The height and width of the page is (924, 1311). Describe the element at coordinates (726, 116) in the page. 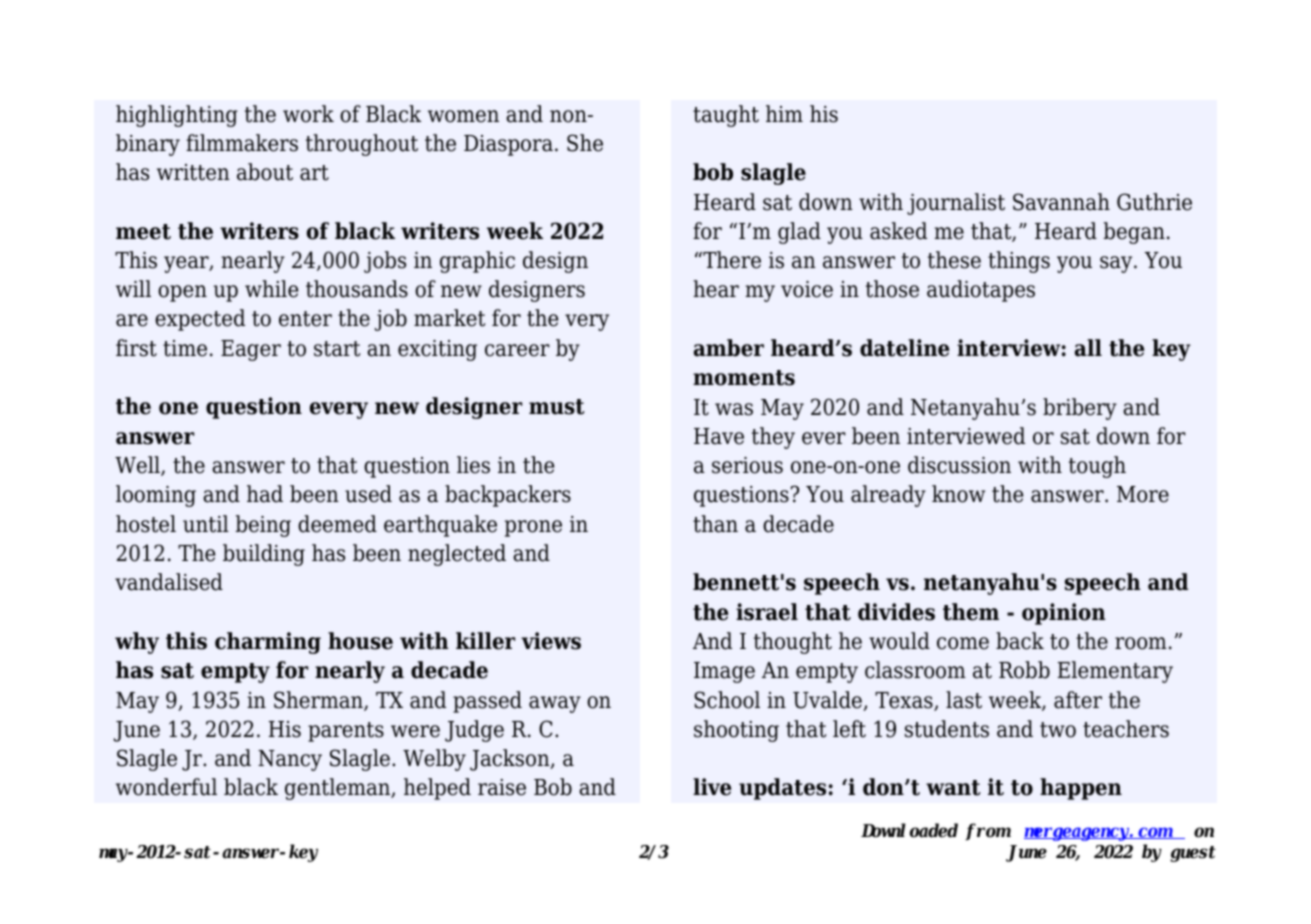

I see `taught` at that location.
